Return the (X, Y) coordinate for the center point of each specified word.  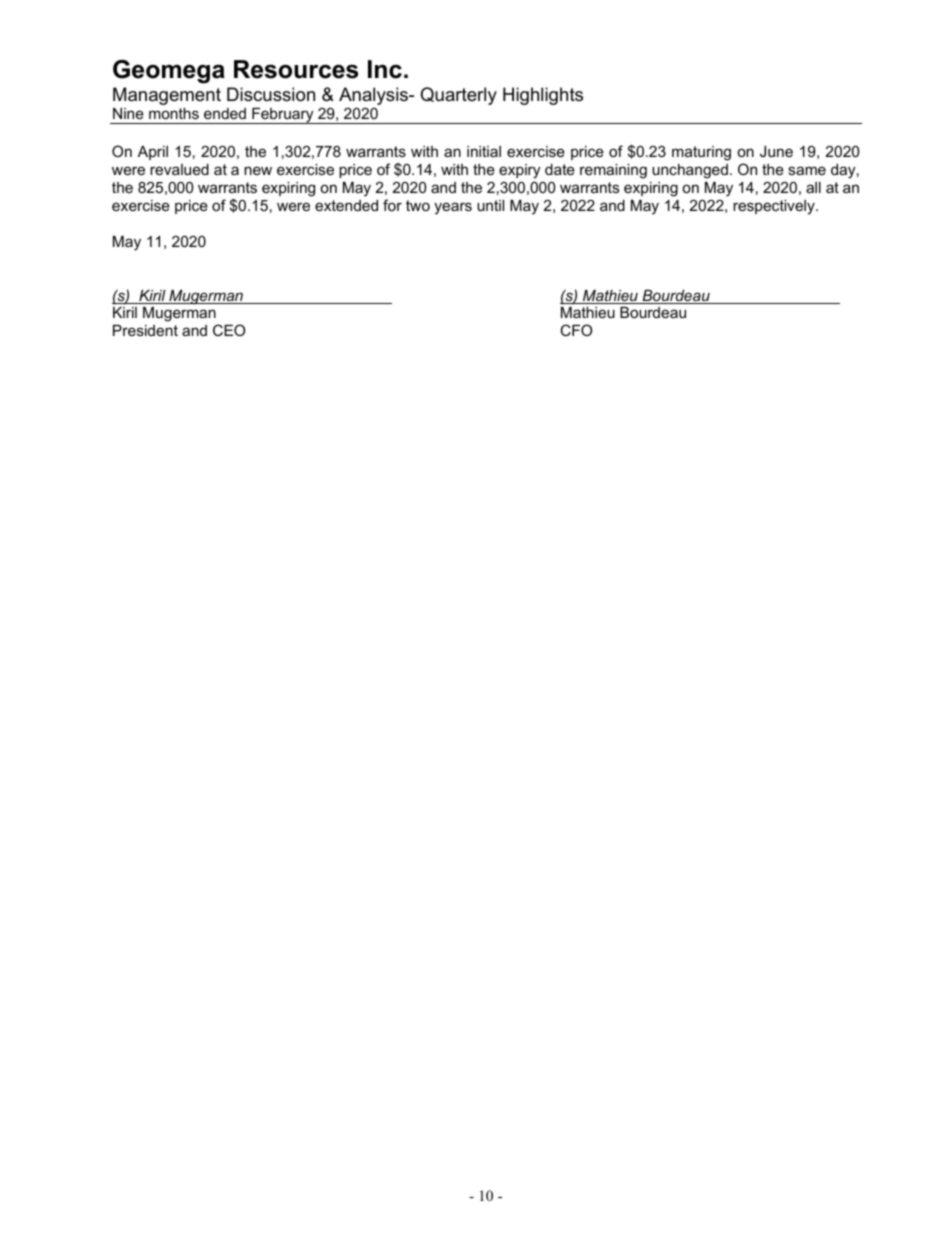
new (258, 170)
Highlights (543, 96)
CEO (229, 330)
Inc (385, 69)
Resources (296, 69)
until (490, 205)
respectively (775, 207)
